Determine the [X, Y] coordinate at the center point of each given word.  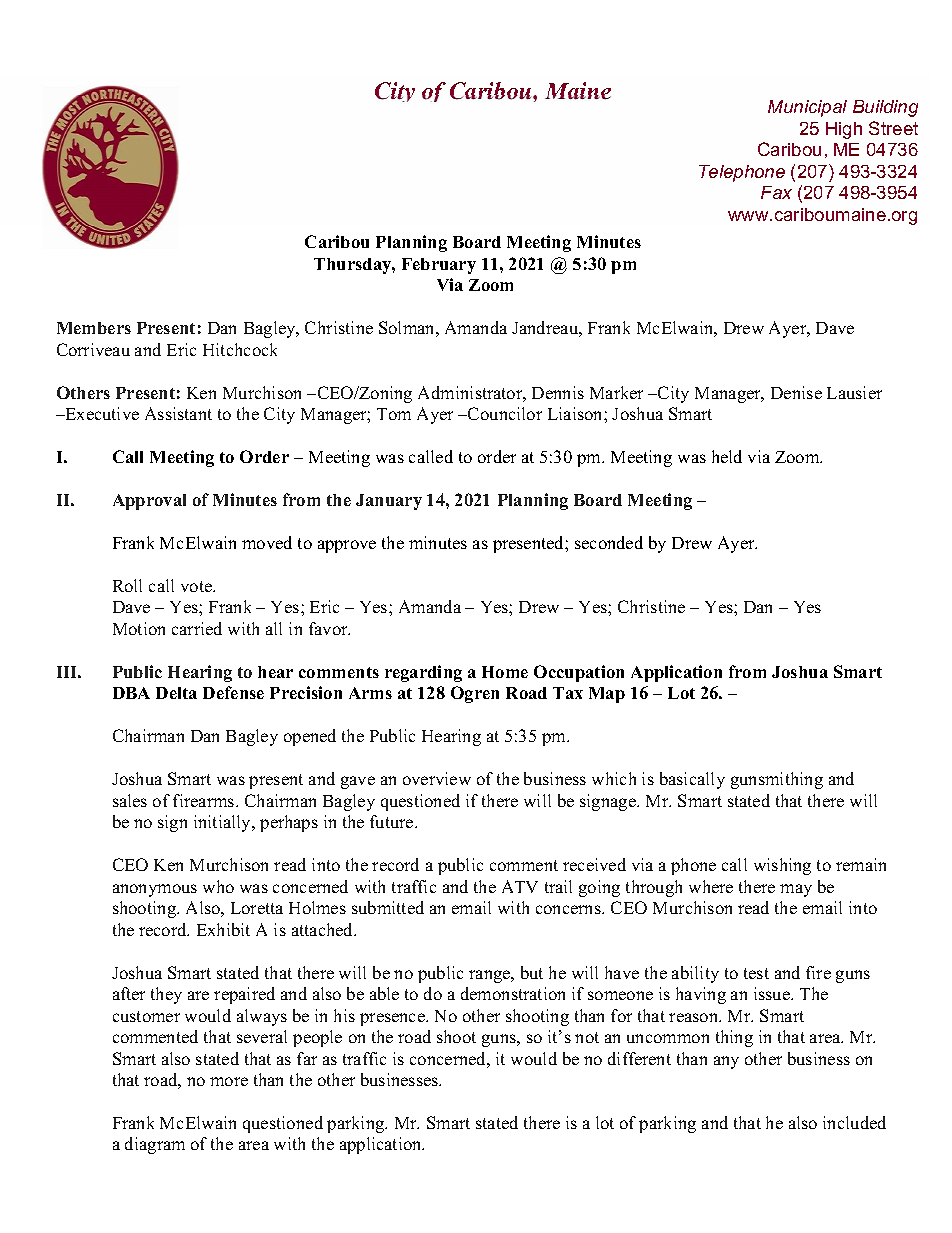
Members [94, 328]
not [587, 1037]
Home [505, 672]
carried [197, 628]
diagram [155, 1145]
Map [607, 695]
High [844, 130]
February [439, 266]
